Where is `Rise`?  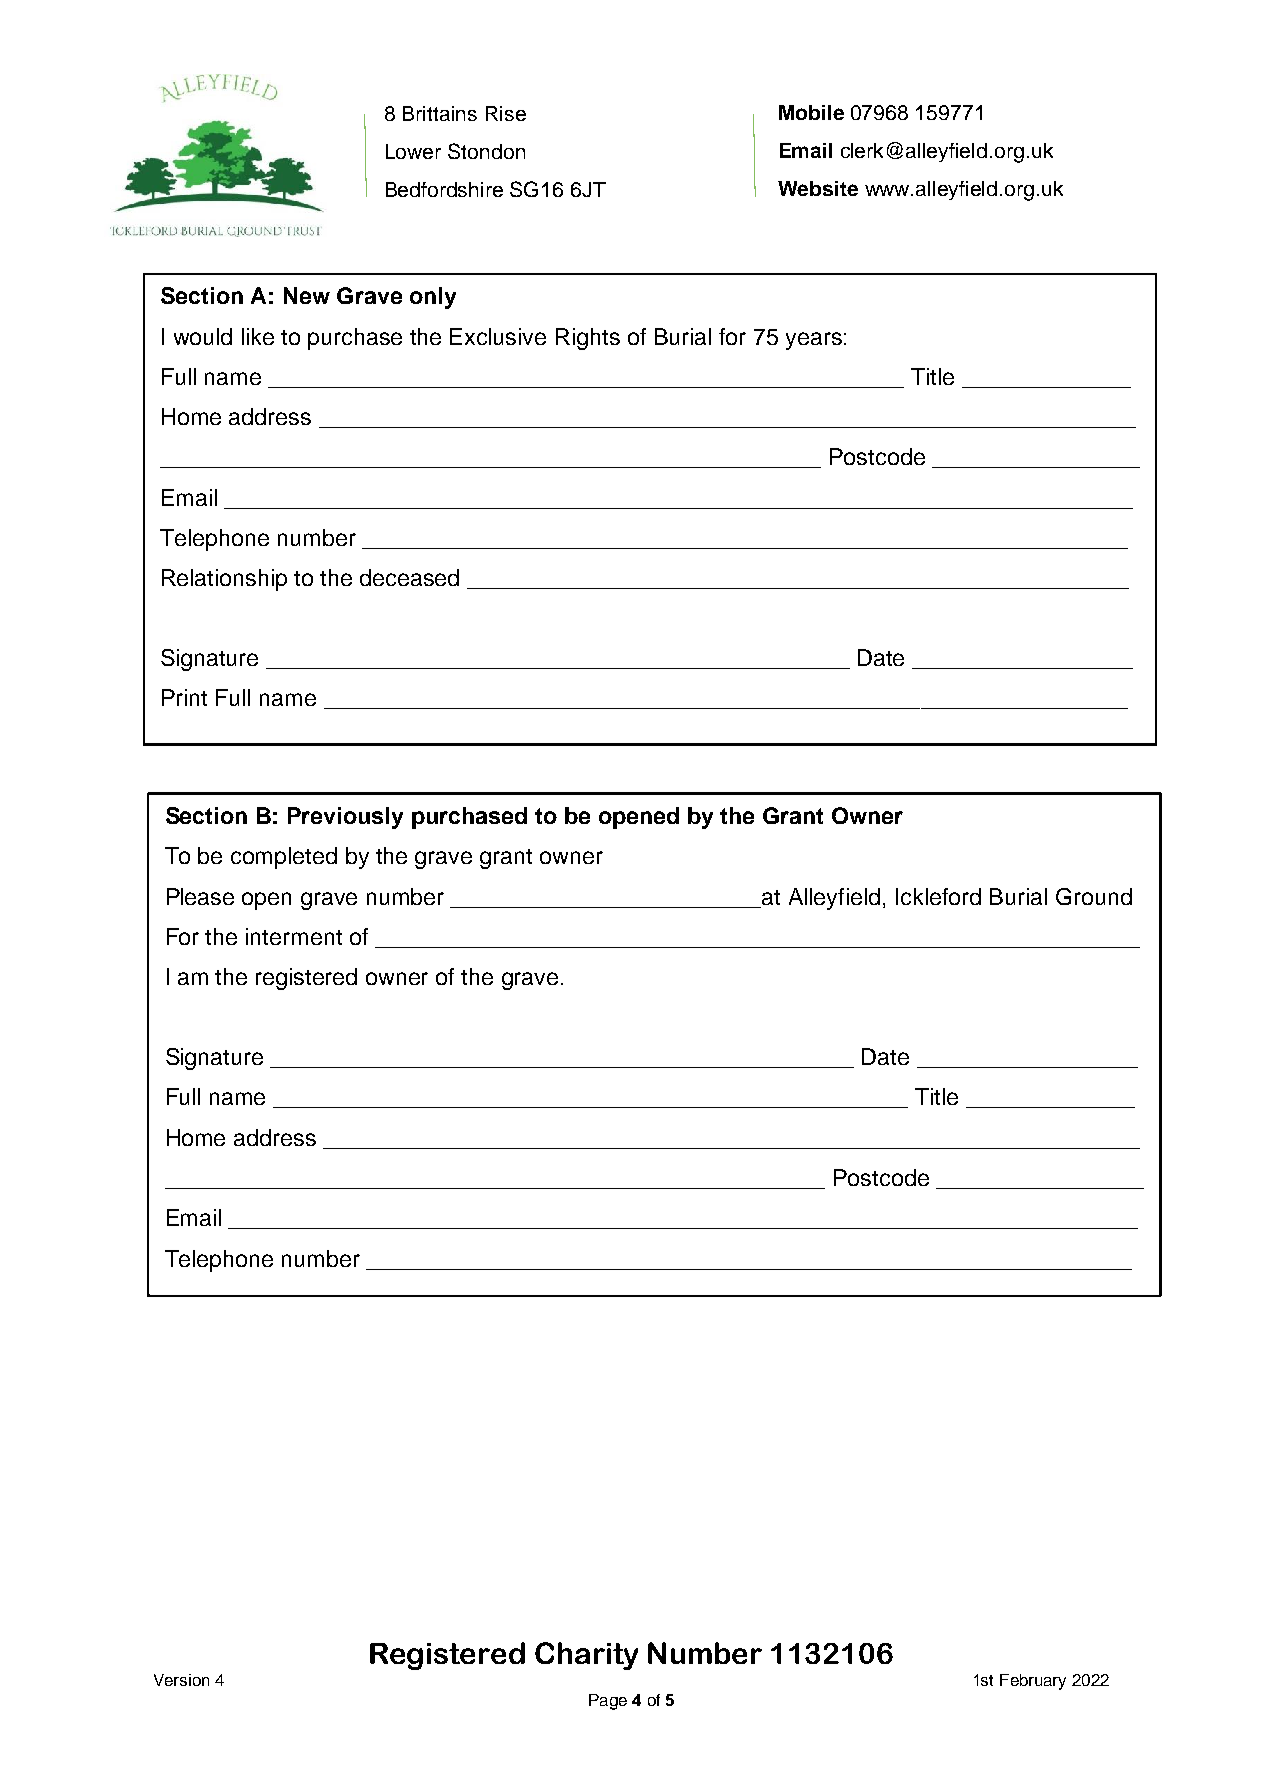 Rise is located at coordinates (506, 113).
